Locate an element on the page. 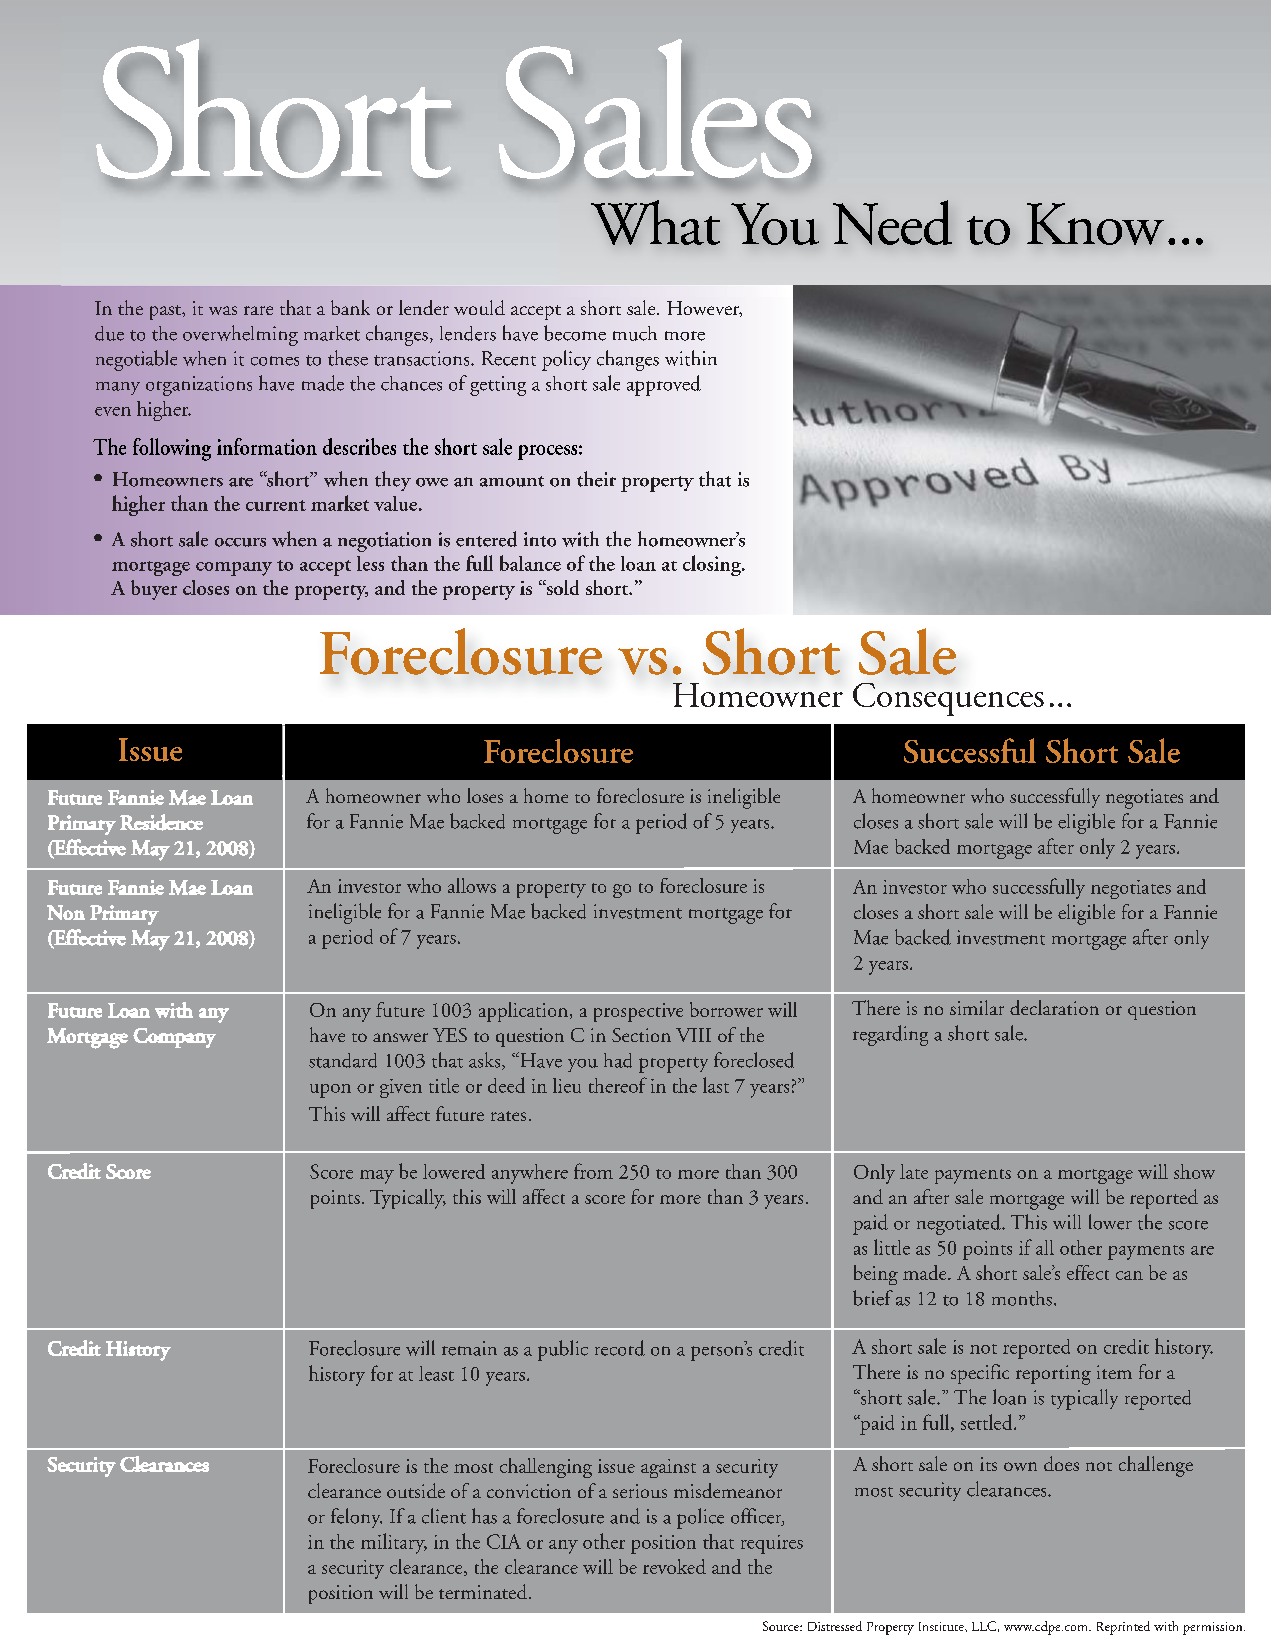  prospective is located at coordinates (638, 1012).
